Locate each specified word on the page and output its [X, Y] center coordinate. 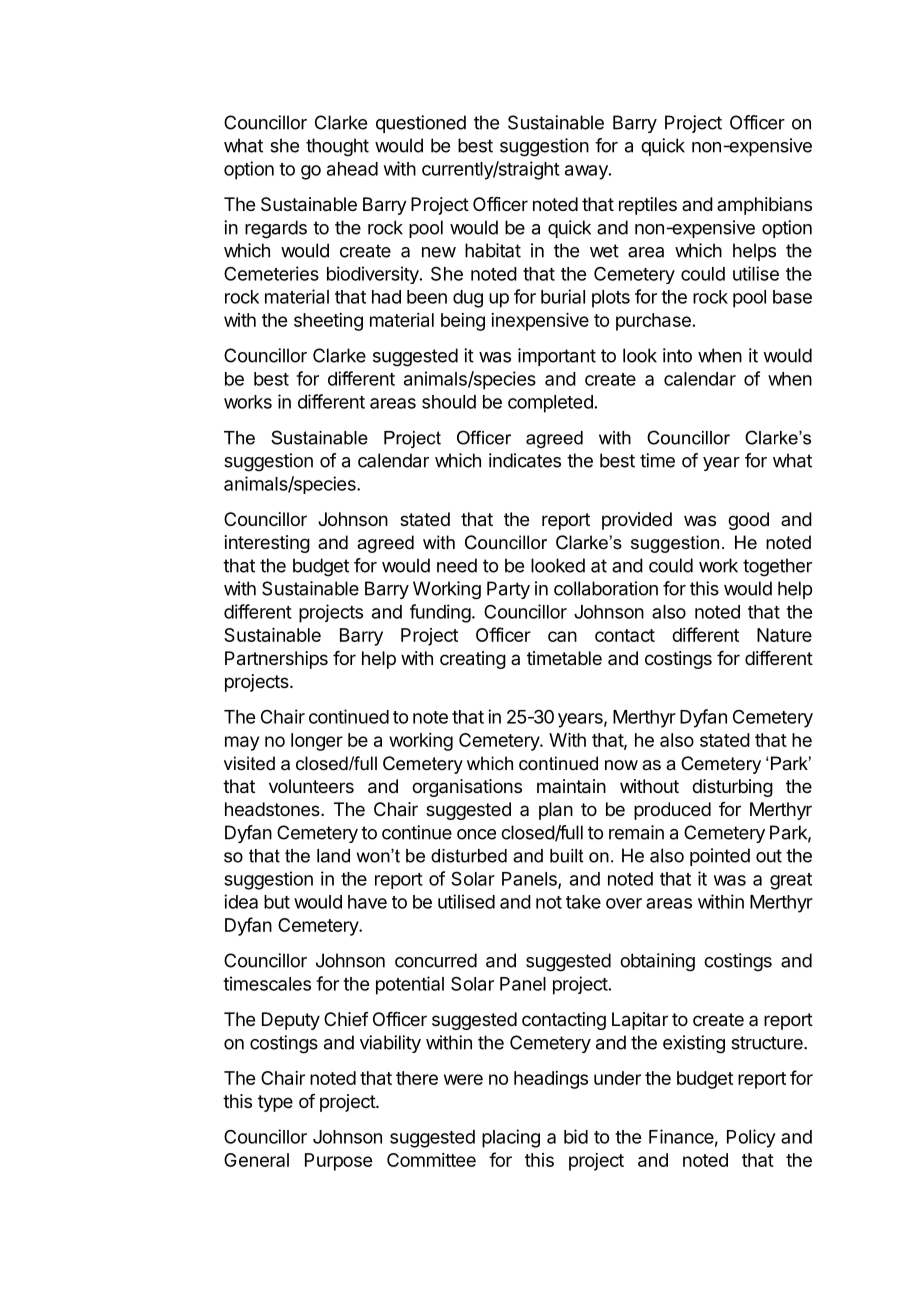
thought [337, 147]
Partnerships [276, 660]
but [277, 902]
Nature [784, 635]
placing [511, 1138]
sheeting [328, 322]
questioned [421, 124]
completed [550, 404]
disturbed [469, 856]
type [275, 1103]
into [677, 355]
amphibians [764, 206]
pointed [720, 857]
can [562, 636]
